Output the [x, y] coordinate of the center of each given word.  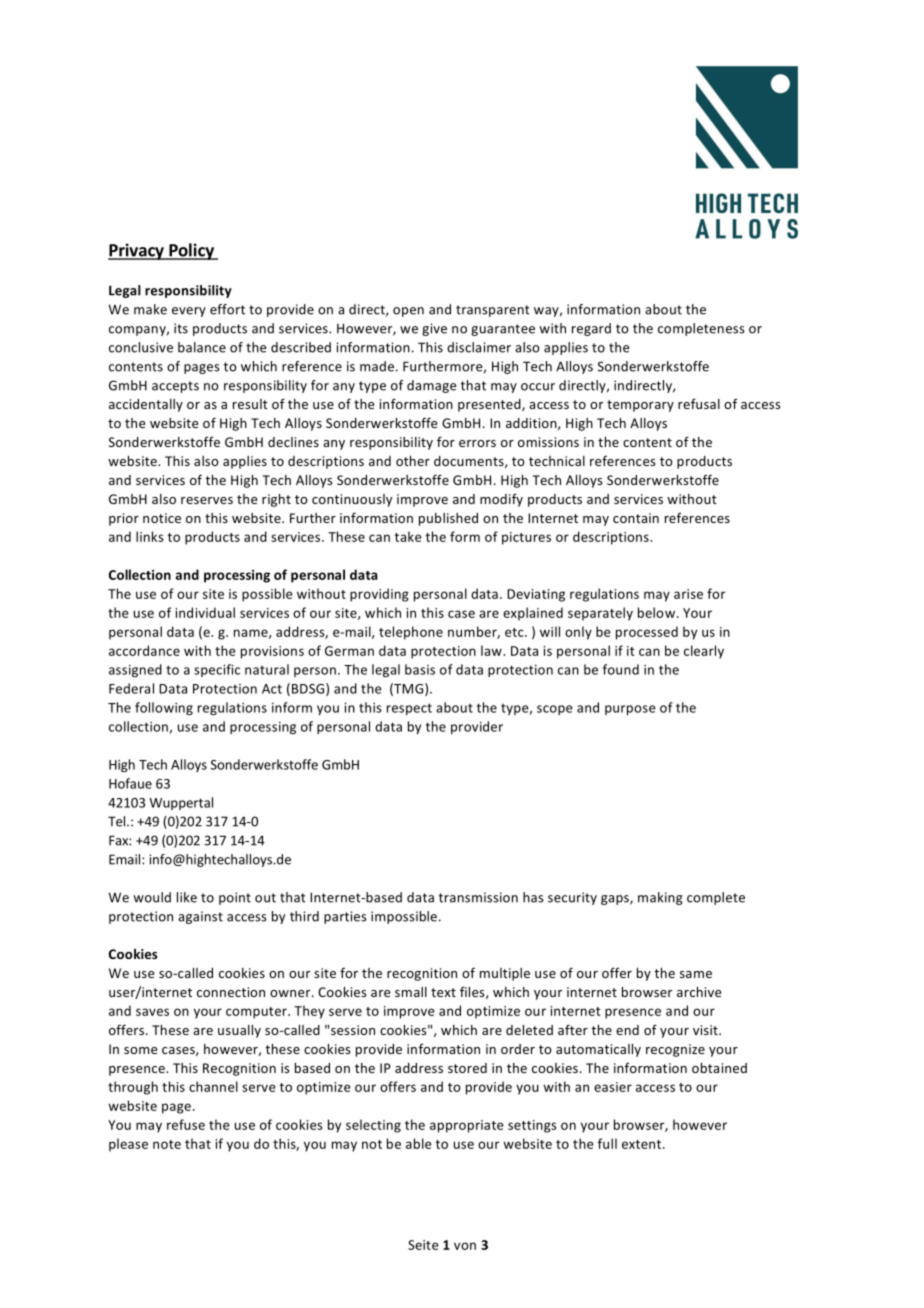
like [187, 897]
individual [205, 612]
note [167, 1144]
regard [591, 329]
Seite [423, 1245]
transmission [478, 897]
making [660, 898]
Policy [191, 251]
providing [379, 595]
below [658, 612]
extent [643, 1144]
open [408, 312]
